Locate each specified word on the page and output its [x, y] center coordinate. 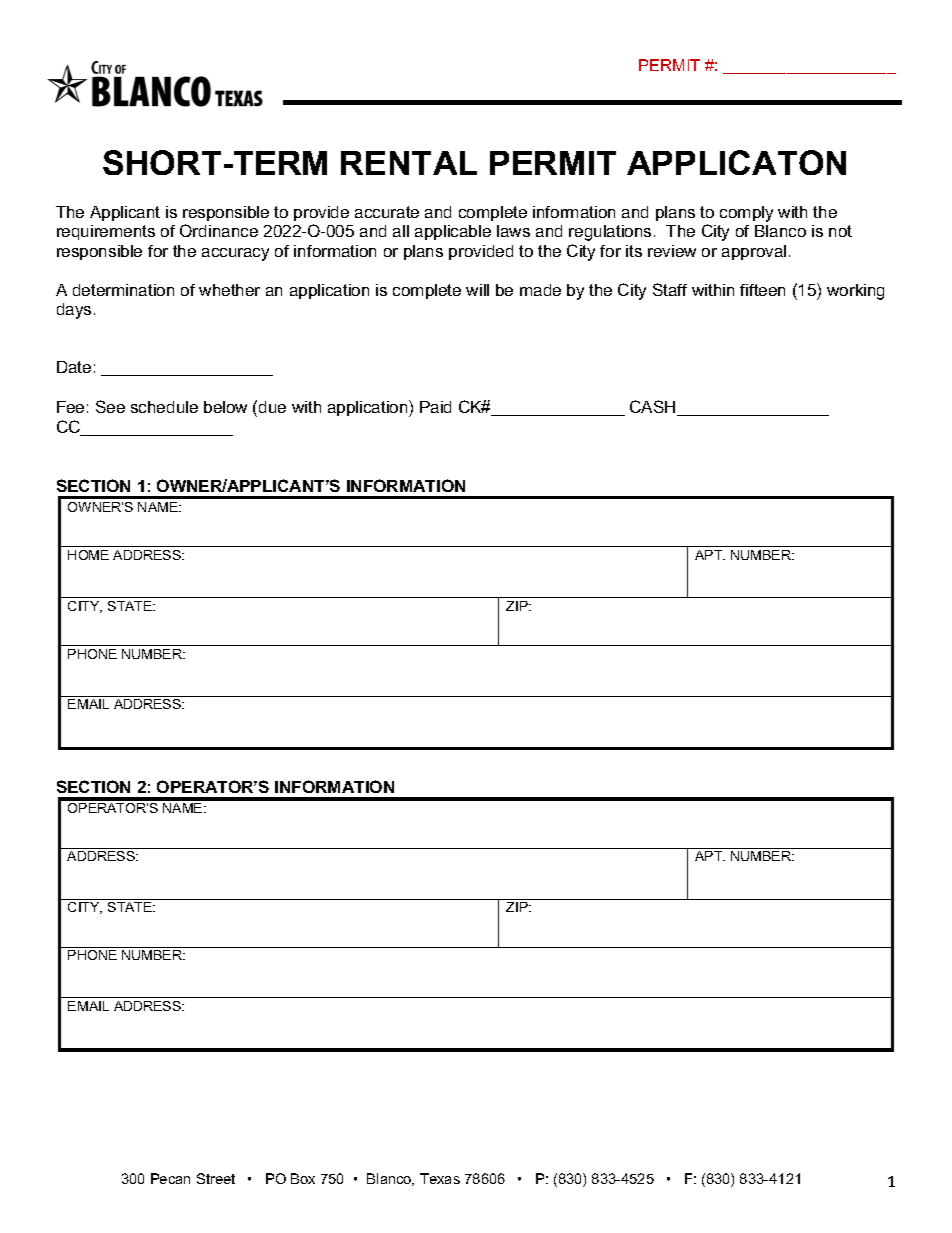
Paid [435, 407]
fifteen [762, 290]
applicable [453, 232]
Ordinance [219, 230]
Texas [440, 1178]
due [272, 407]
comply [746, 214]
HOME [88, 555]
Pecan [170, 1178]
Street [216, 1178]
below [225, 407]
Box [303, 1178]
